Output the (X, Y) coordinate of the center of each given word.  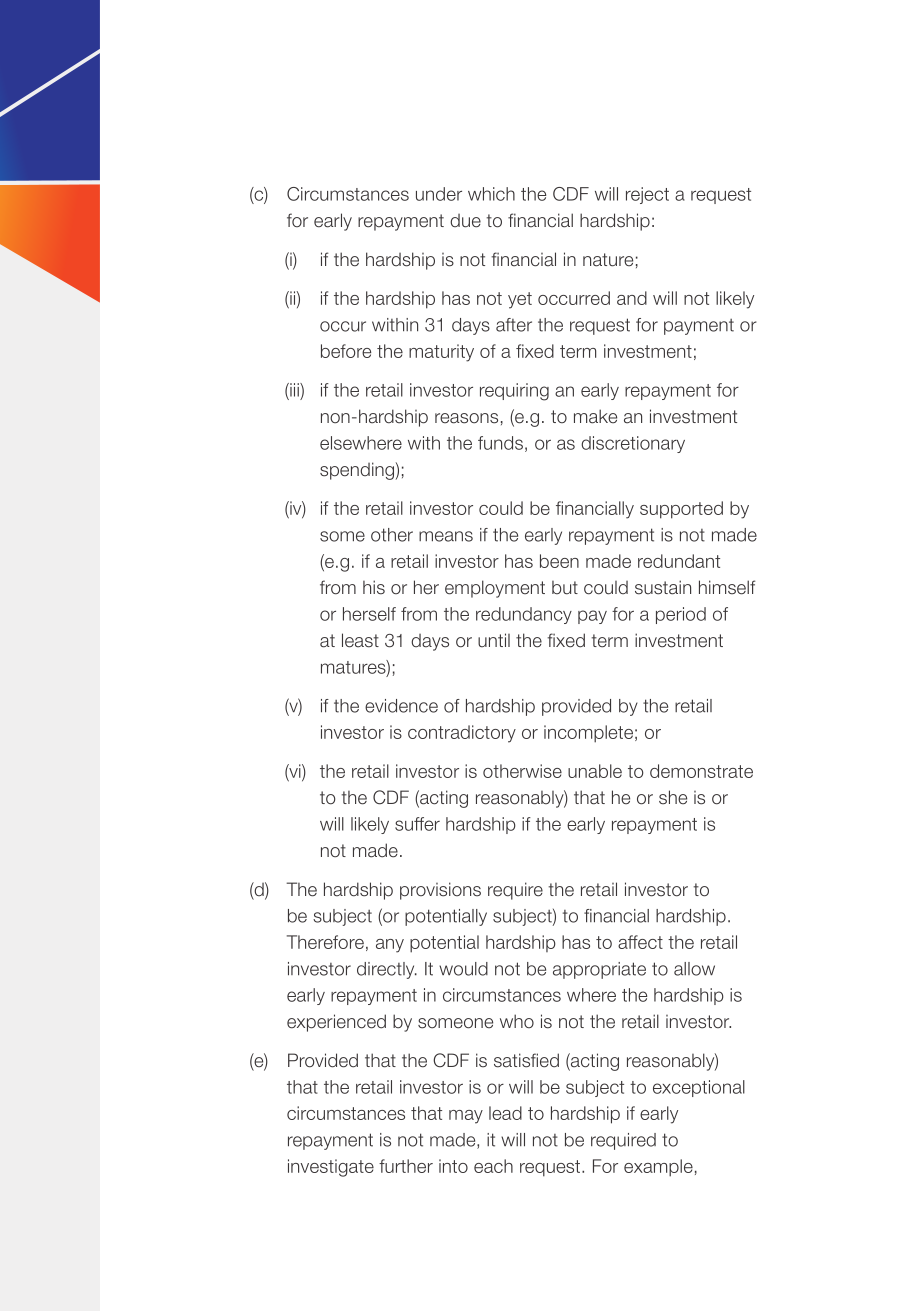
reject (647, 195)
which (491, 194)
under (439, 194)
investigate (331, 1168)
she (673, 797)
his (374, 587)
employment (495, 589)
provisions (440, 891)
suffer (417, 824)
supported (681, 510)
